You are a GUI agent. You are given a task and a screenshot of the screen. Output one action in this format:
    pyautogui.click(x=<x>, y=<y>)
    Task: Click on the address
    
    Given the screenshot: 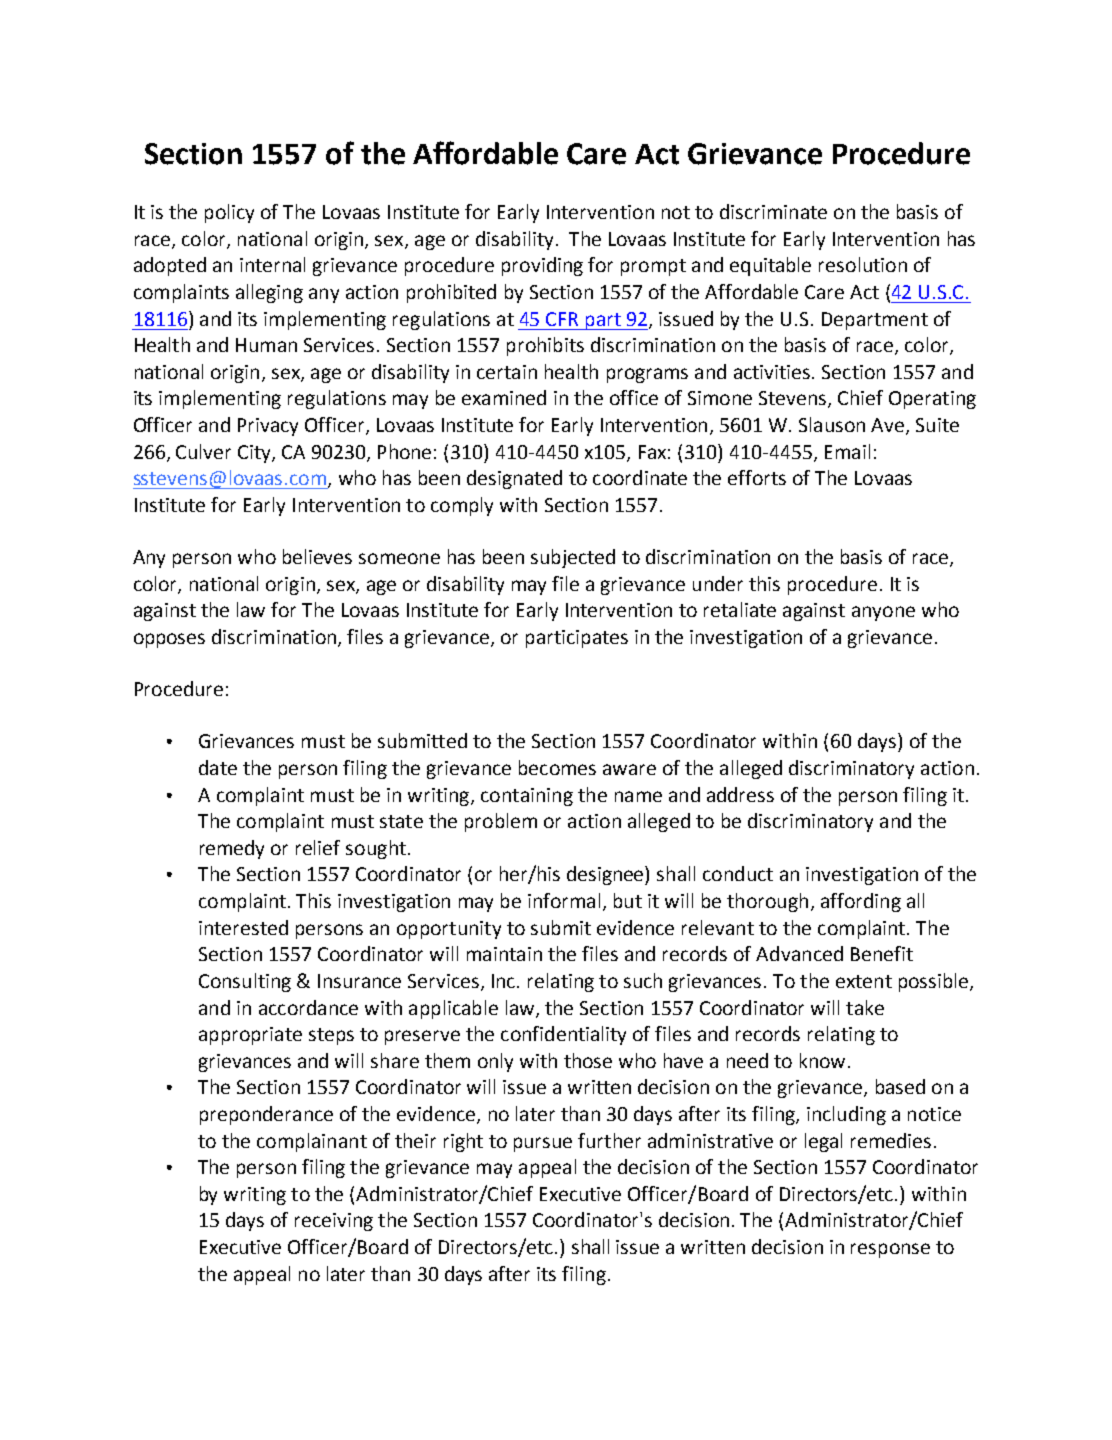 What is the action you would take?
    pyautogui.click(x=740, y=794)
